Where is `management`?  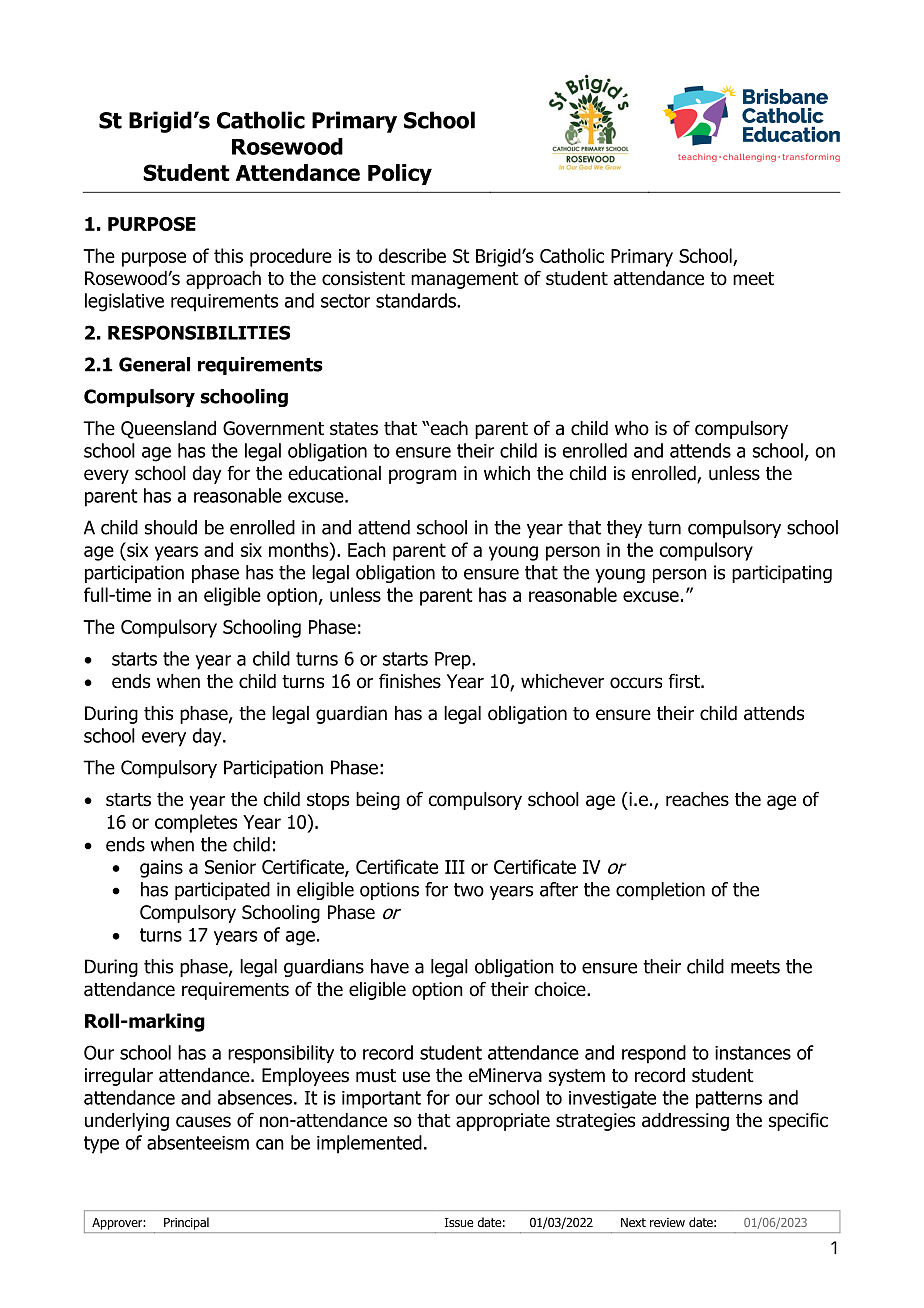
management is located at coordinates (465, 280).
